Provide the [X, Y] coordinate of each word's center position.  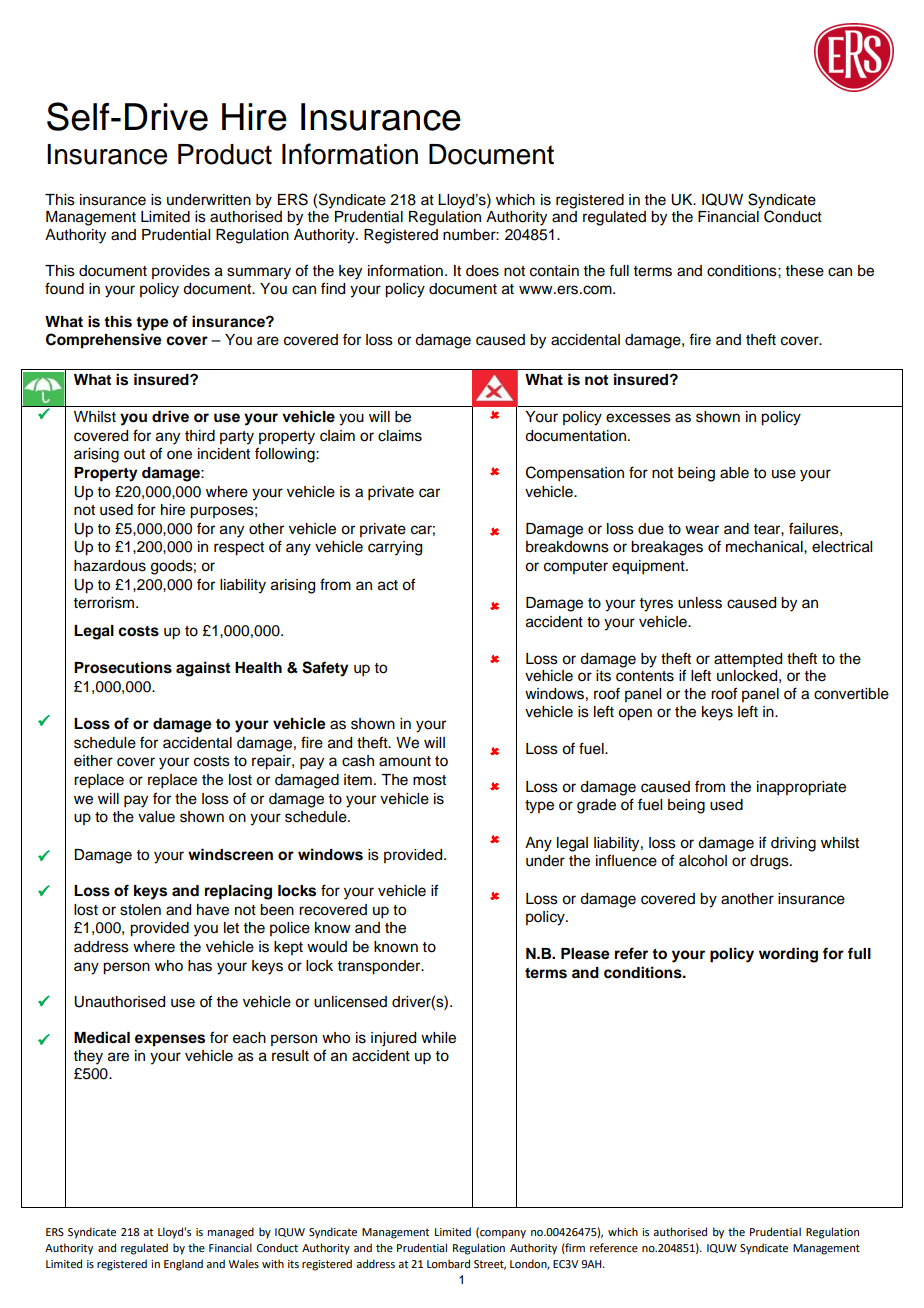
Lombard [448, 1263]
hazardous [110, 566]
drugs [770, 862]
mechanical [765, 547]
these [805, 271]
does [482, 271]
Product [225, 154]
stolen [140, 910]
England [183, 1265]
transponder [380, 967]
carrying [395, 548]
